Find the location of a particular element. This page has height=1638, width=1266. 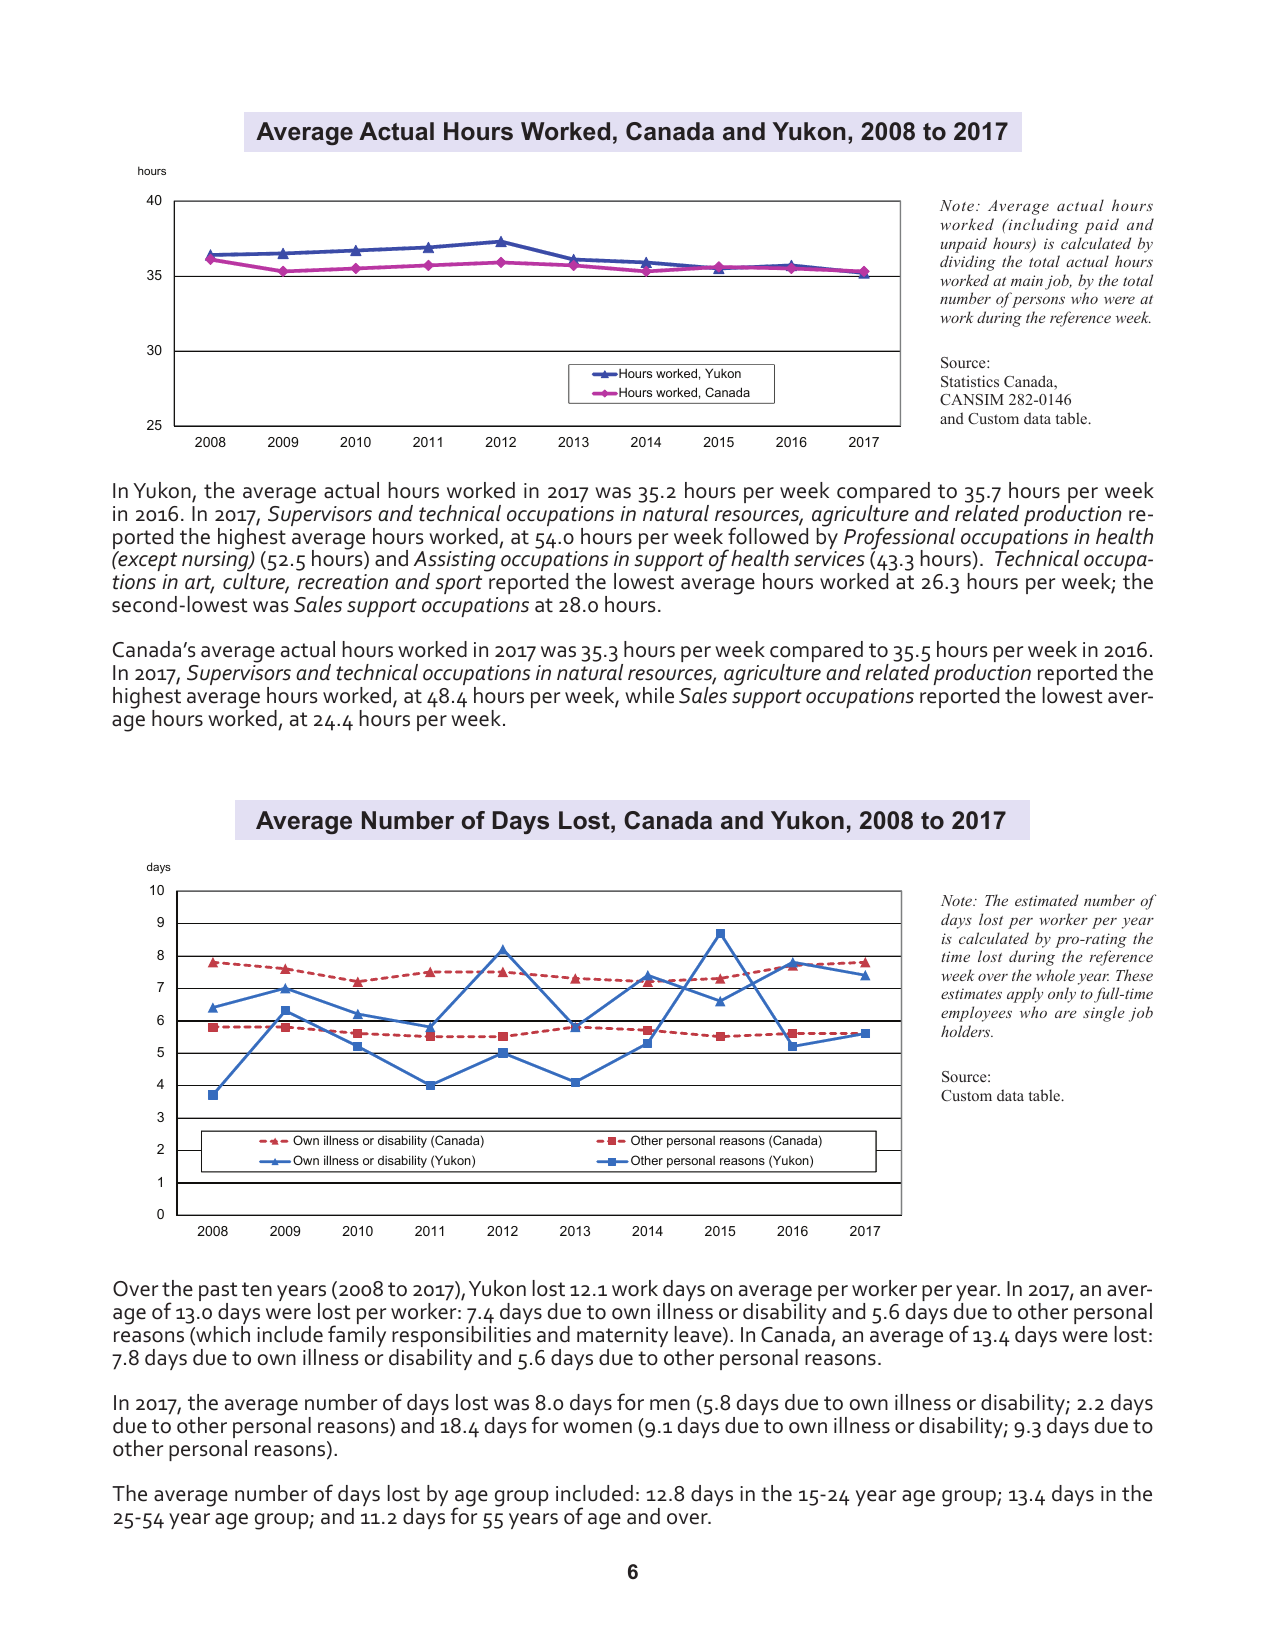

estimated is located at coordinates (1046, 900).
